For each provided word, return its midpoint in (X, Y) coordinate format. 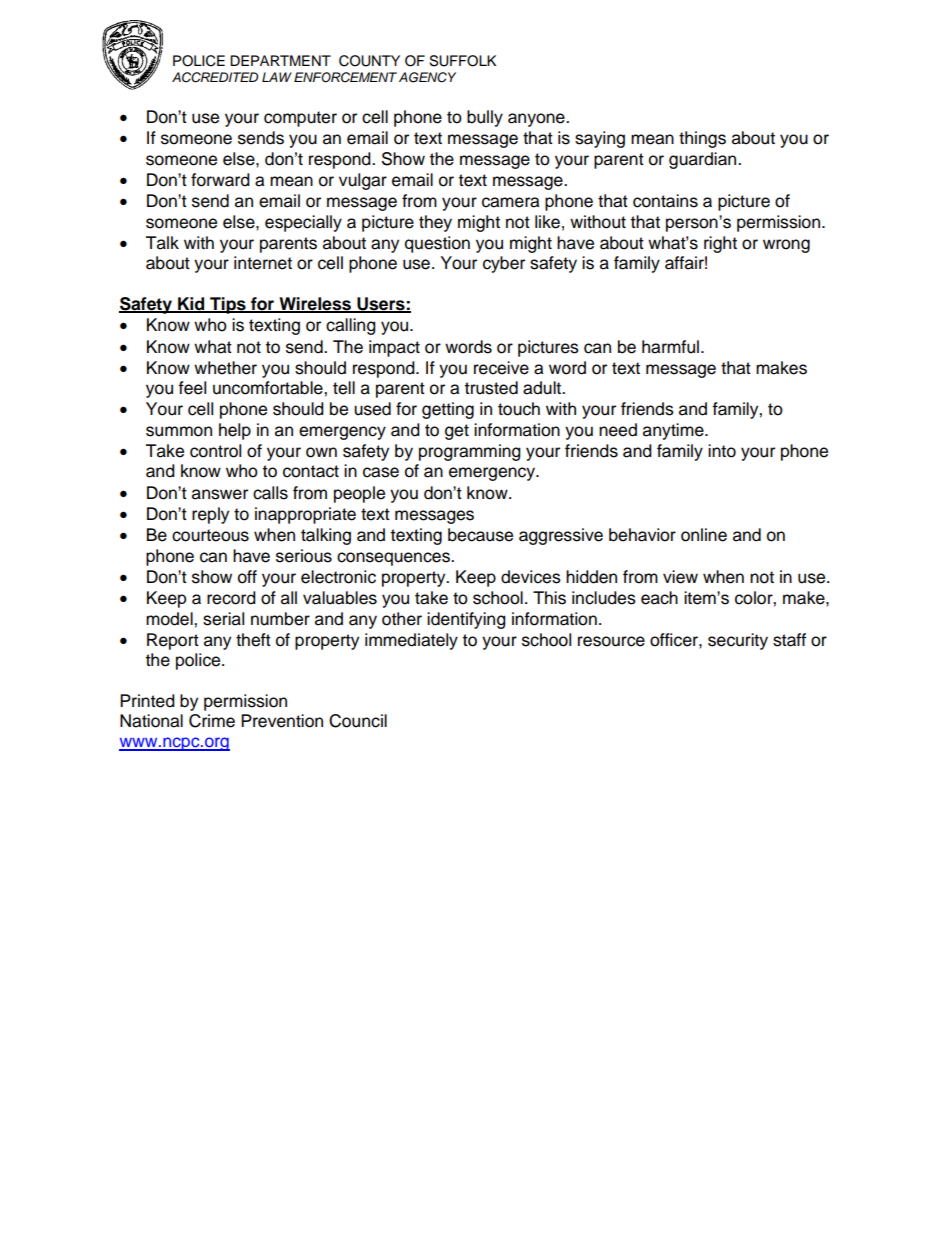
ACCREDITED (215, 77)
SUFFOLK (462, 61)
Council (358, 721)
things (702, 139)
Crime (212, 721)
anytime (674, 431)
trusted (491, 388)
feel (192, 388)
